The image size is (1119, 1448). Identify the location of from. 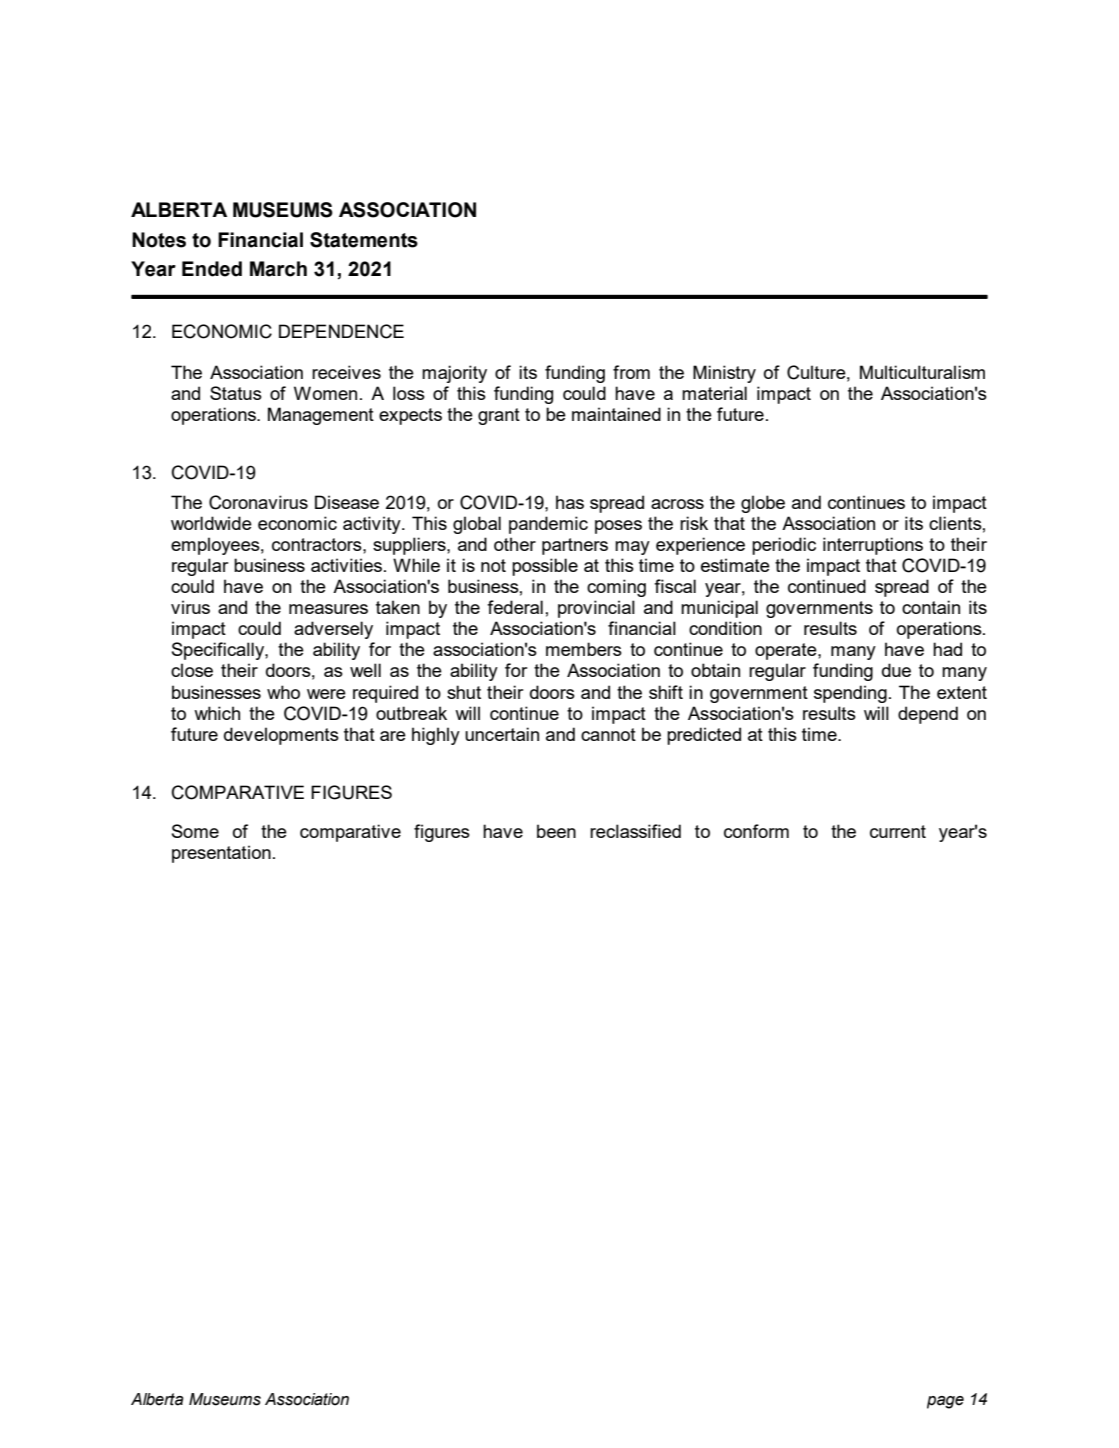
(631, 372).
